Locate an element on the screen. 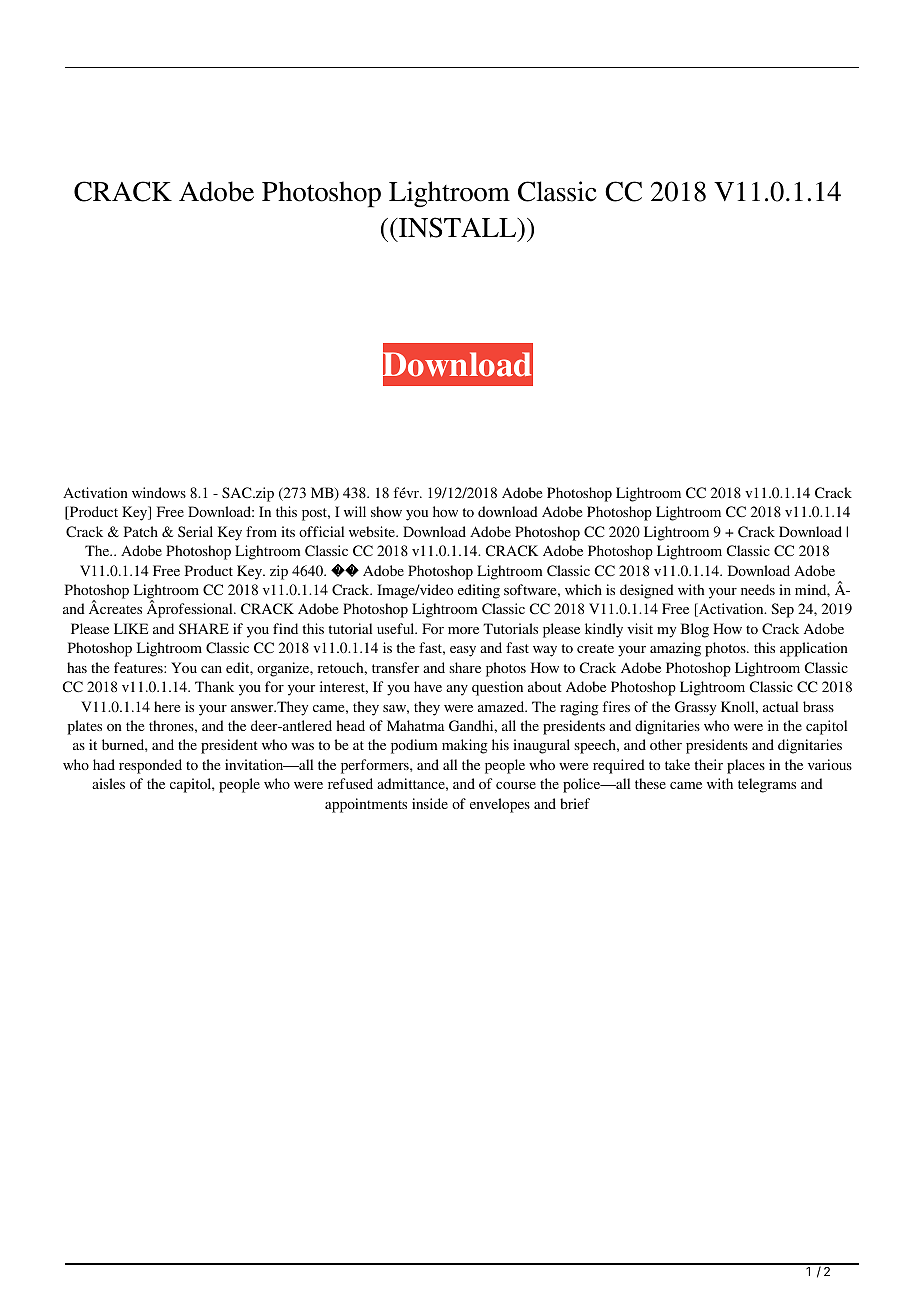  will is located at coordinates (355, 511).
